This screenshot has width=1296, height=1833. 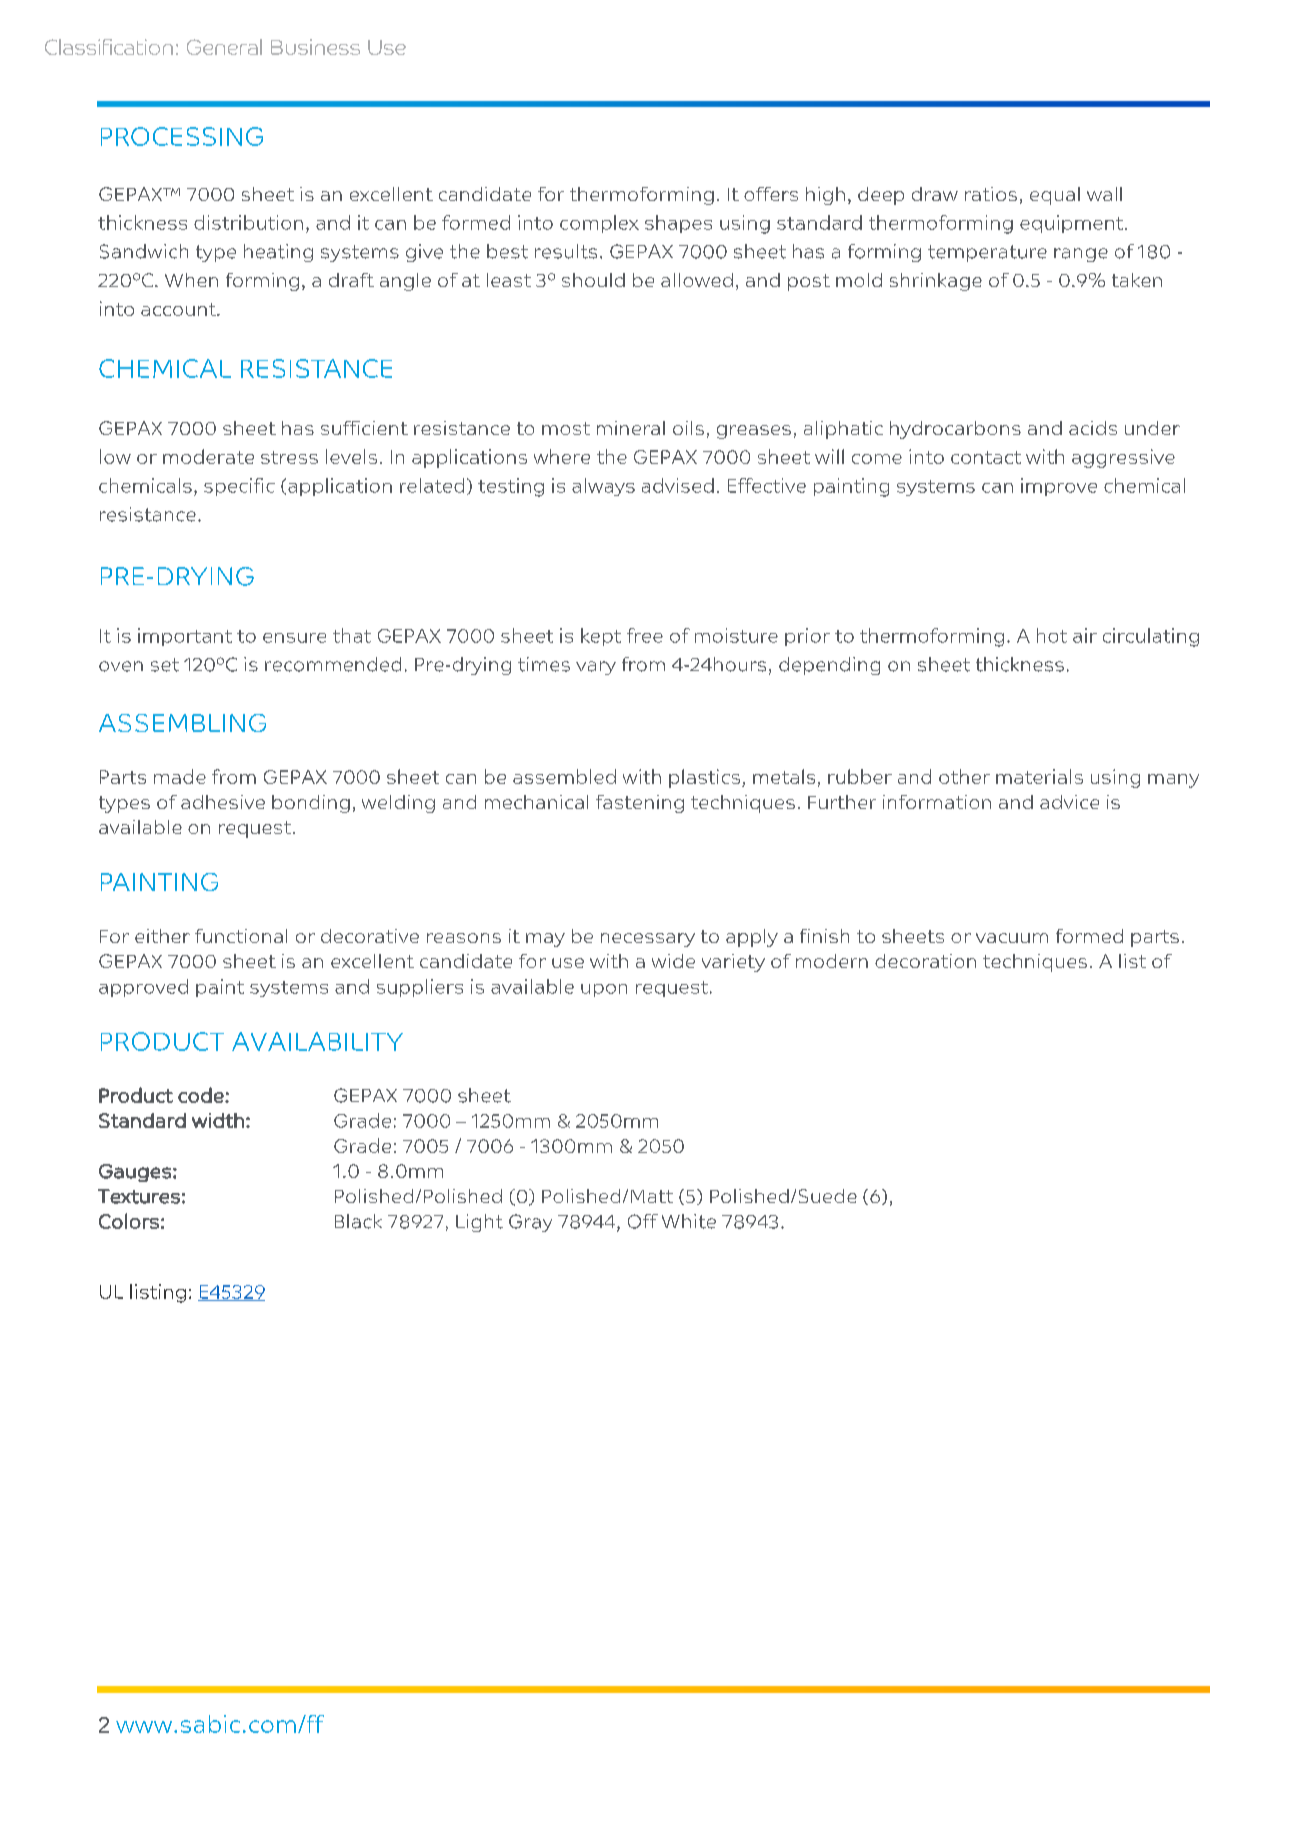 What do you see at coordinates (645, 635) in the screenshot?
I see `free` at bounding box center [645, 635].
